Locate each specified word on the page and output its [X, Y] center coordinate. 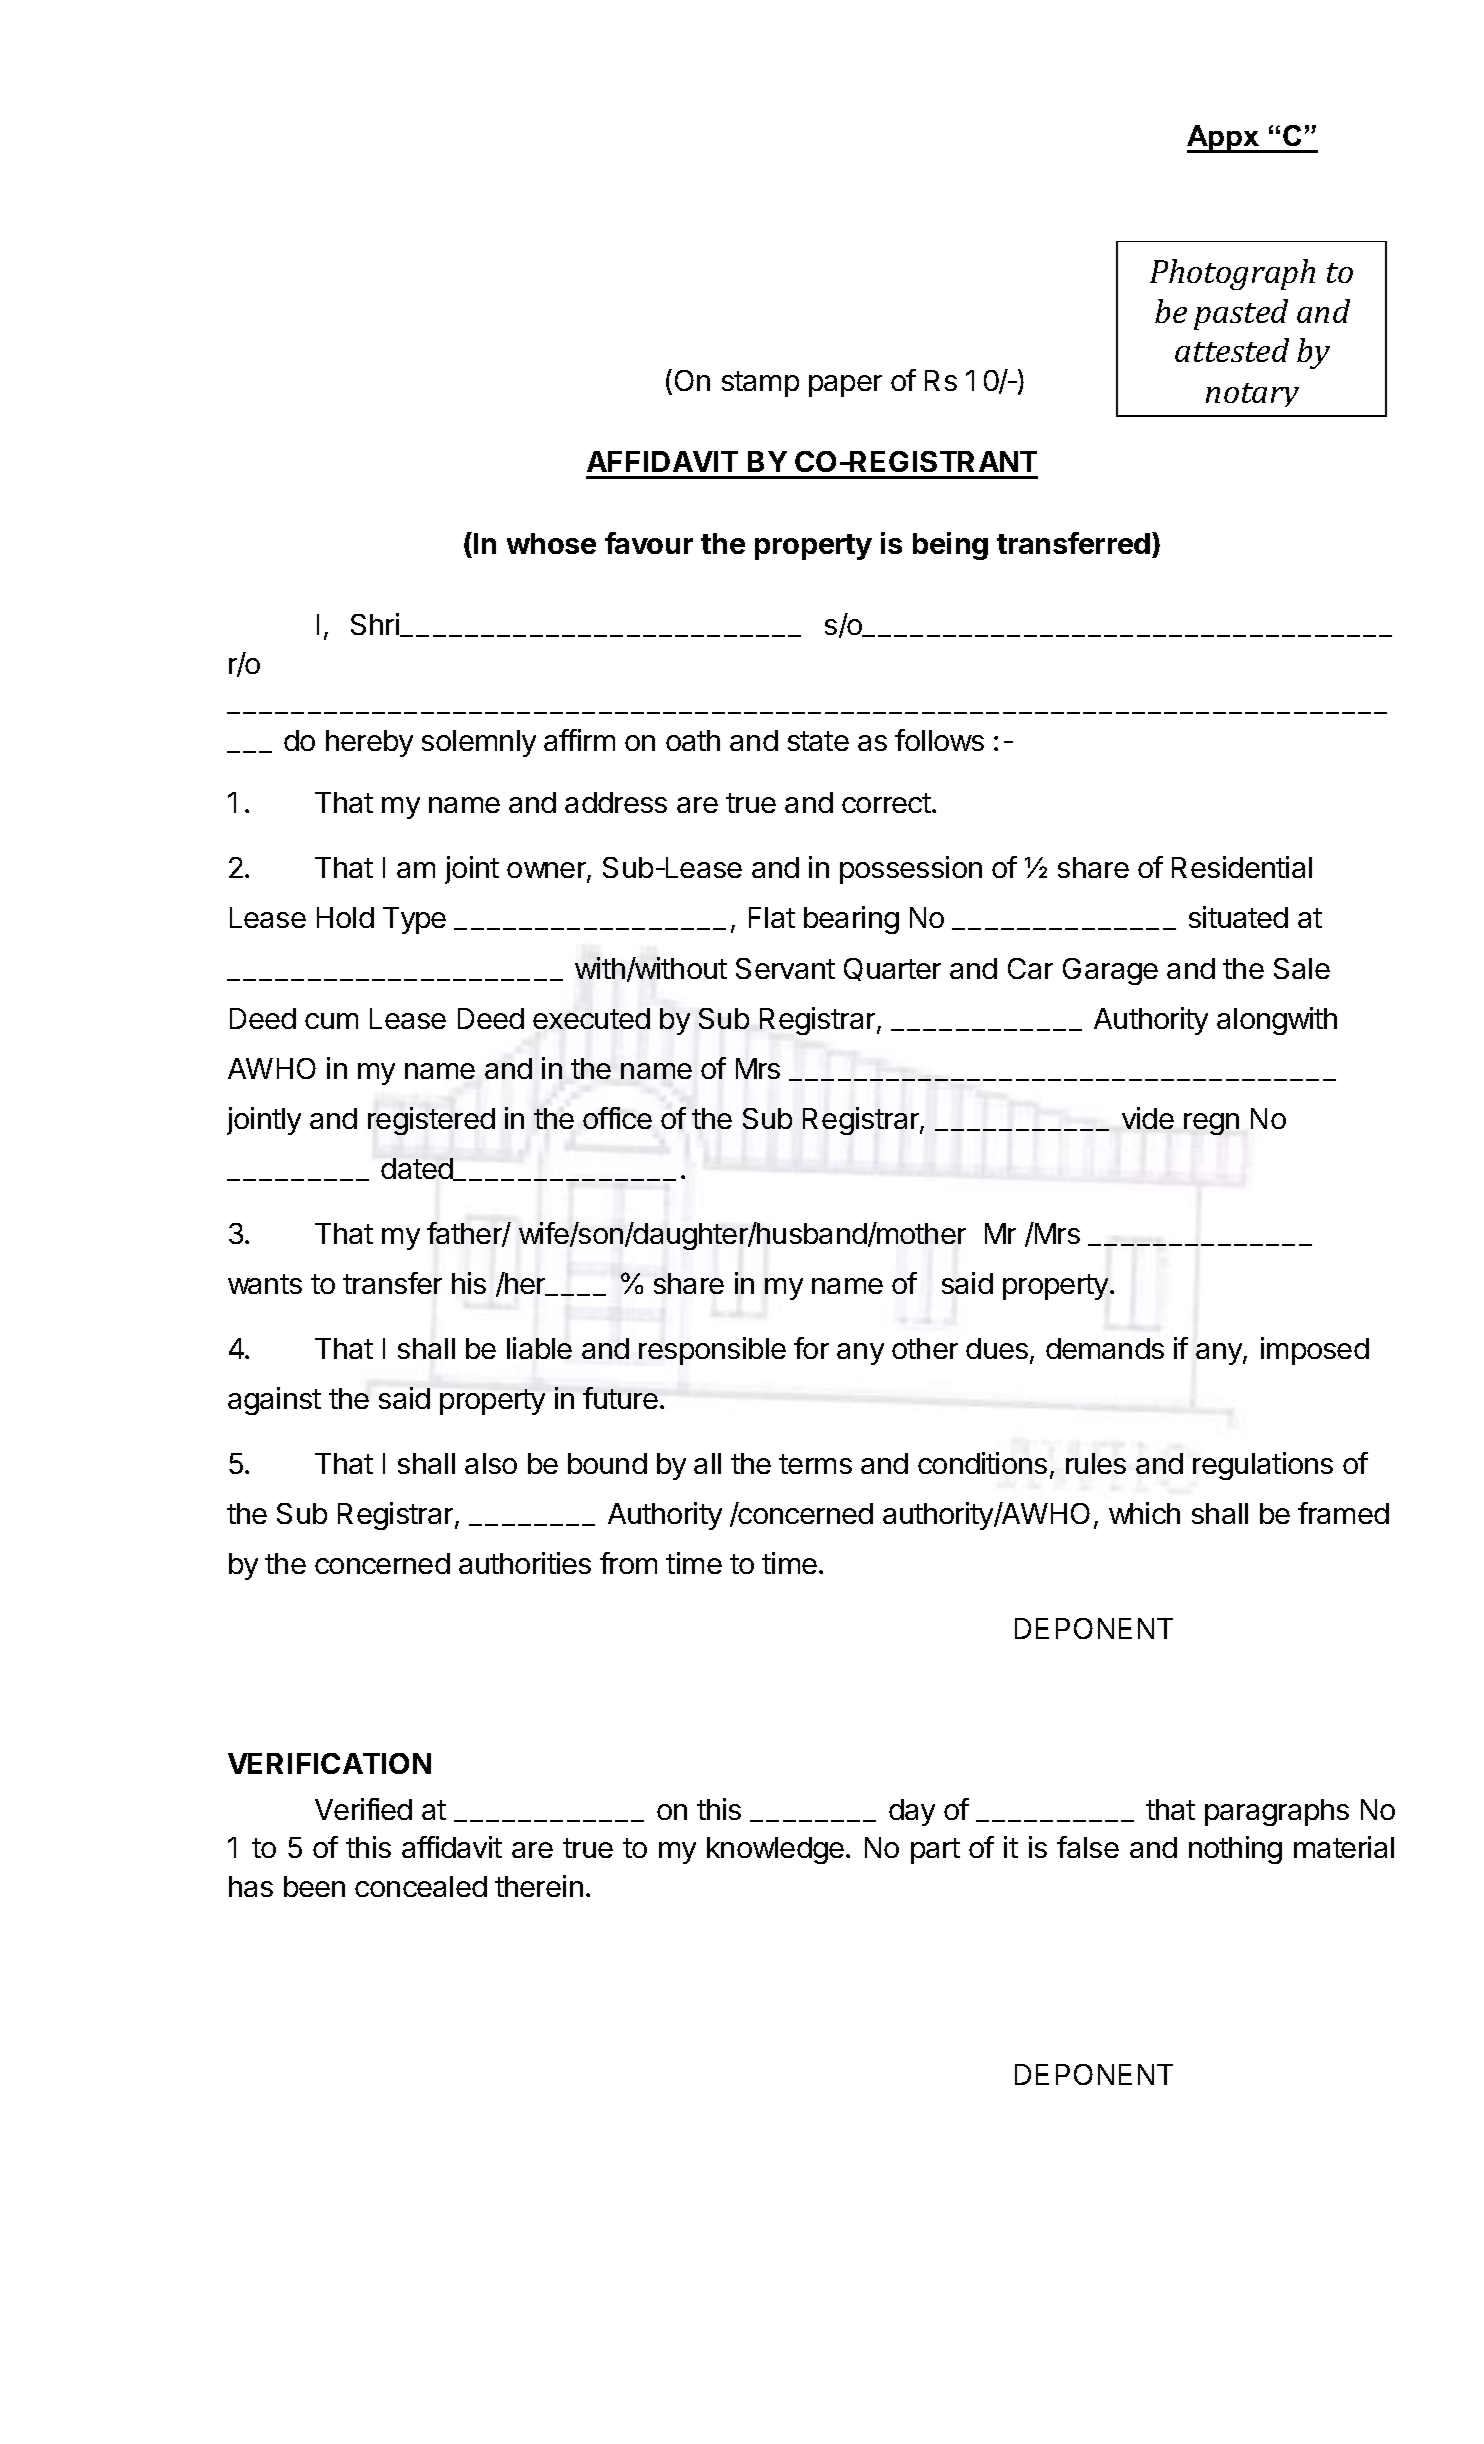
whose [551, 543]
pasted [1241, 314]
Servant [785, 968]
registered [431, 1121]
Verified [363, 1809]
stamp [760, 384]
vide [1148, 1118]
